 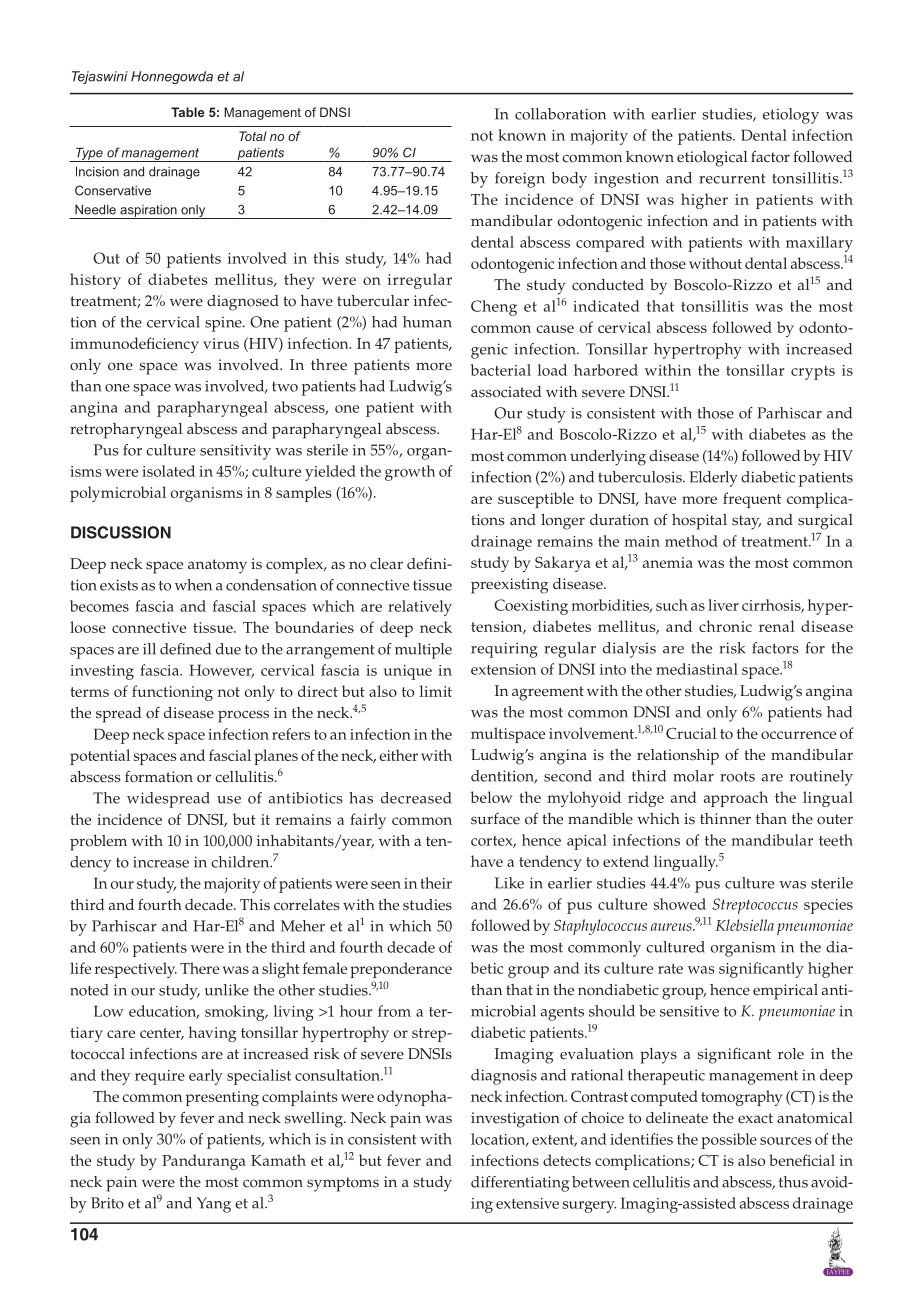 What do you see at coordinates (214, 1205) in the screenshot?
I see `Yang` at bounding box center [214, 1205].
